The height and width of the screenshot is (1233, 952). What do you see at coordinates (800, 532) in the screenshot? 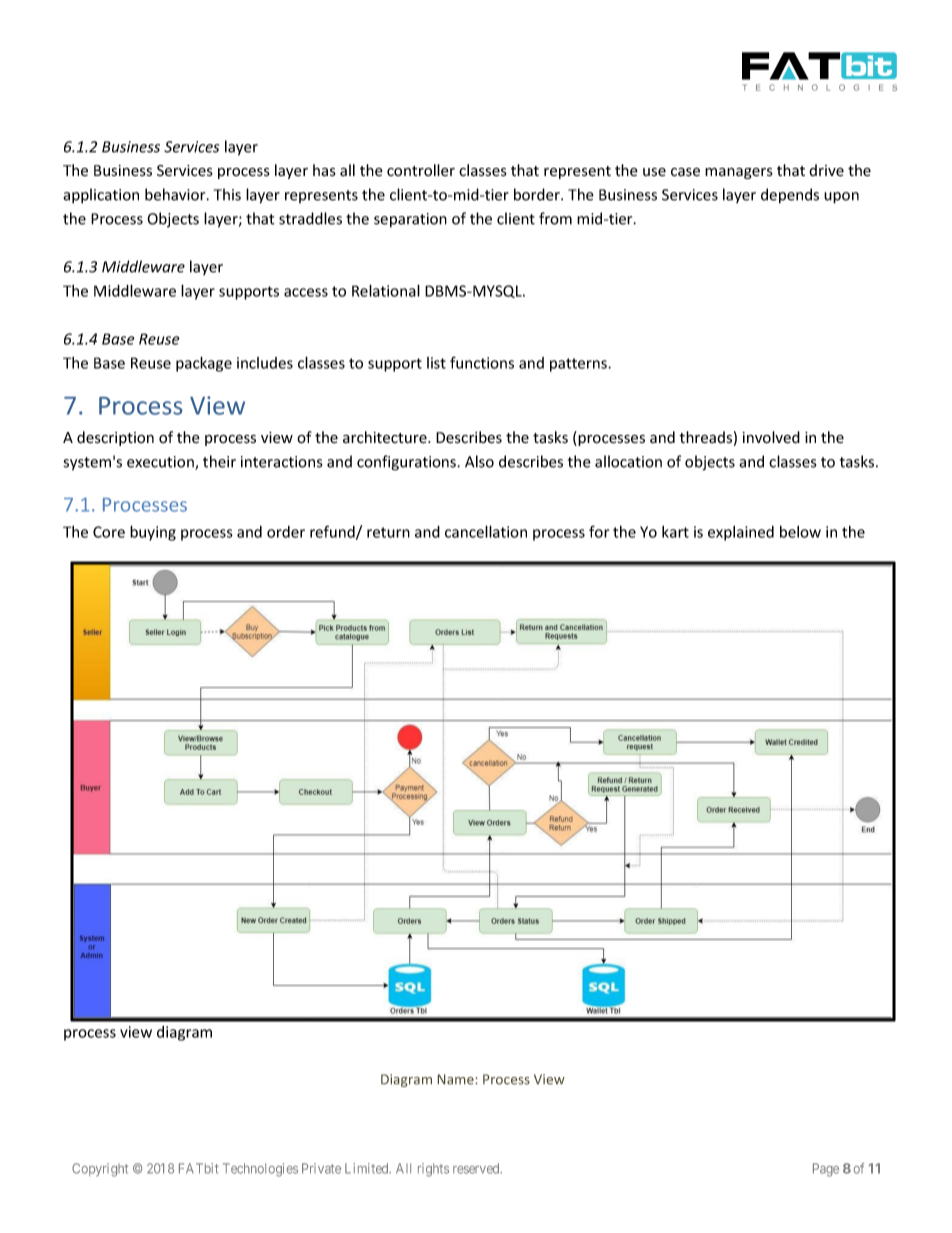
I see `below` at bounding box center [800, 532].
